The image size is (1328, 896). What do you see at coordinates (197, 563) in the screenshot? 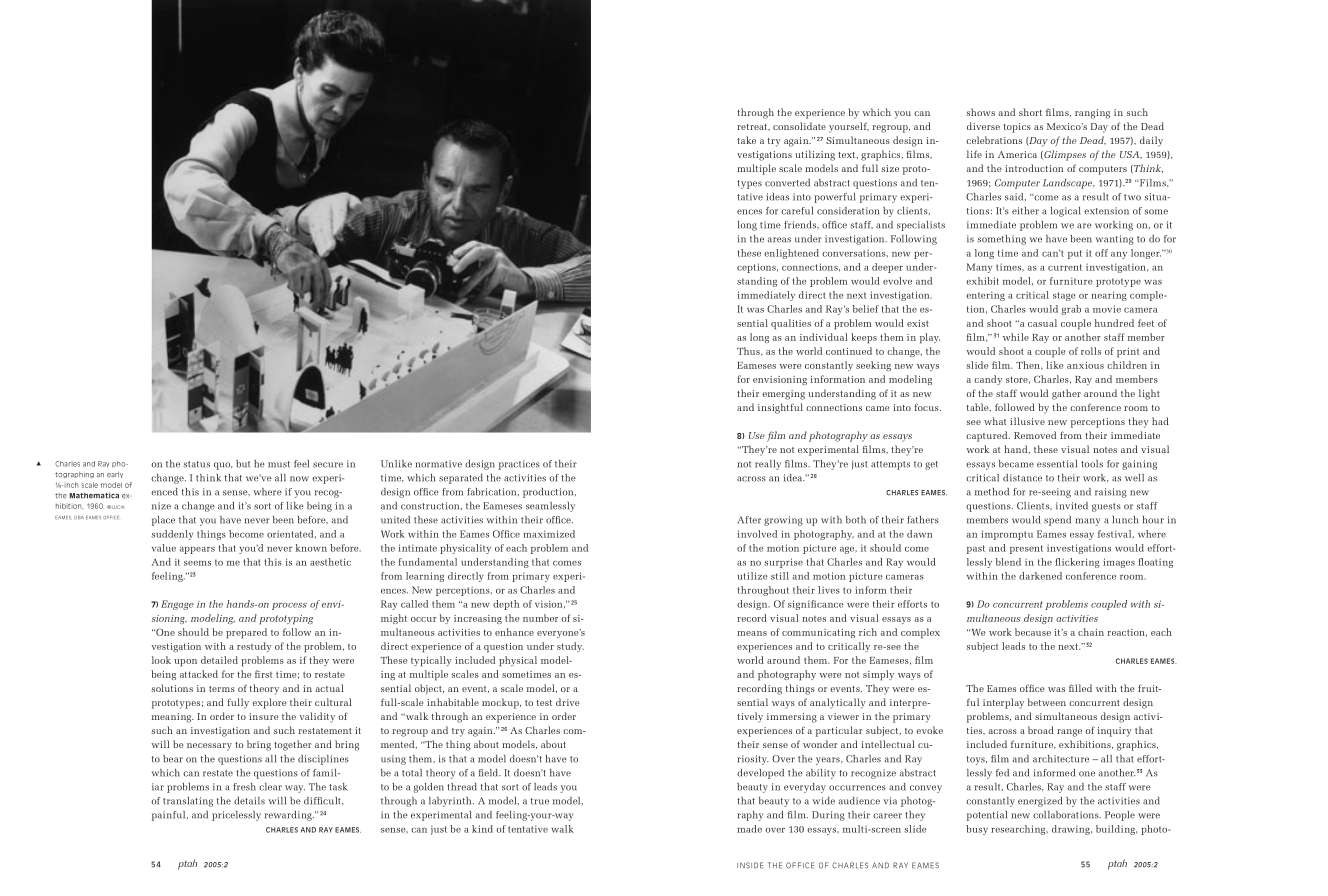
I see `seems` at bounding box center [197, 563].
